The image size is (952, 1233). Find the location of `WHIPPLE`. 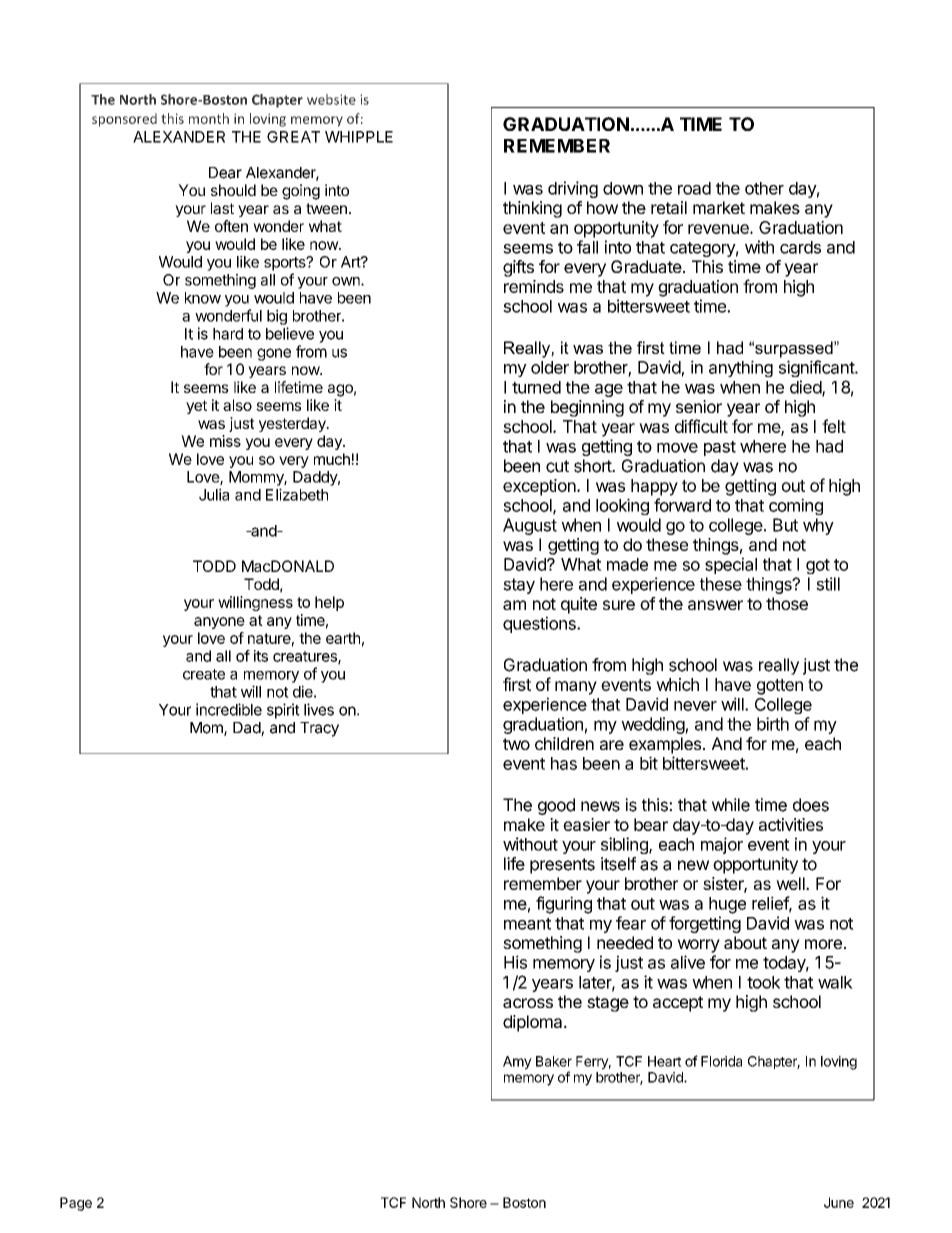

WHIPPLE is located at coordinates (359, 137).
